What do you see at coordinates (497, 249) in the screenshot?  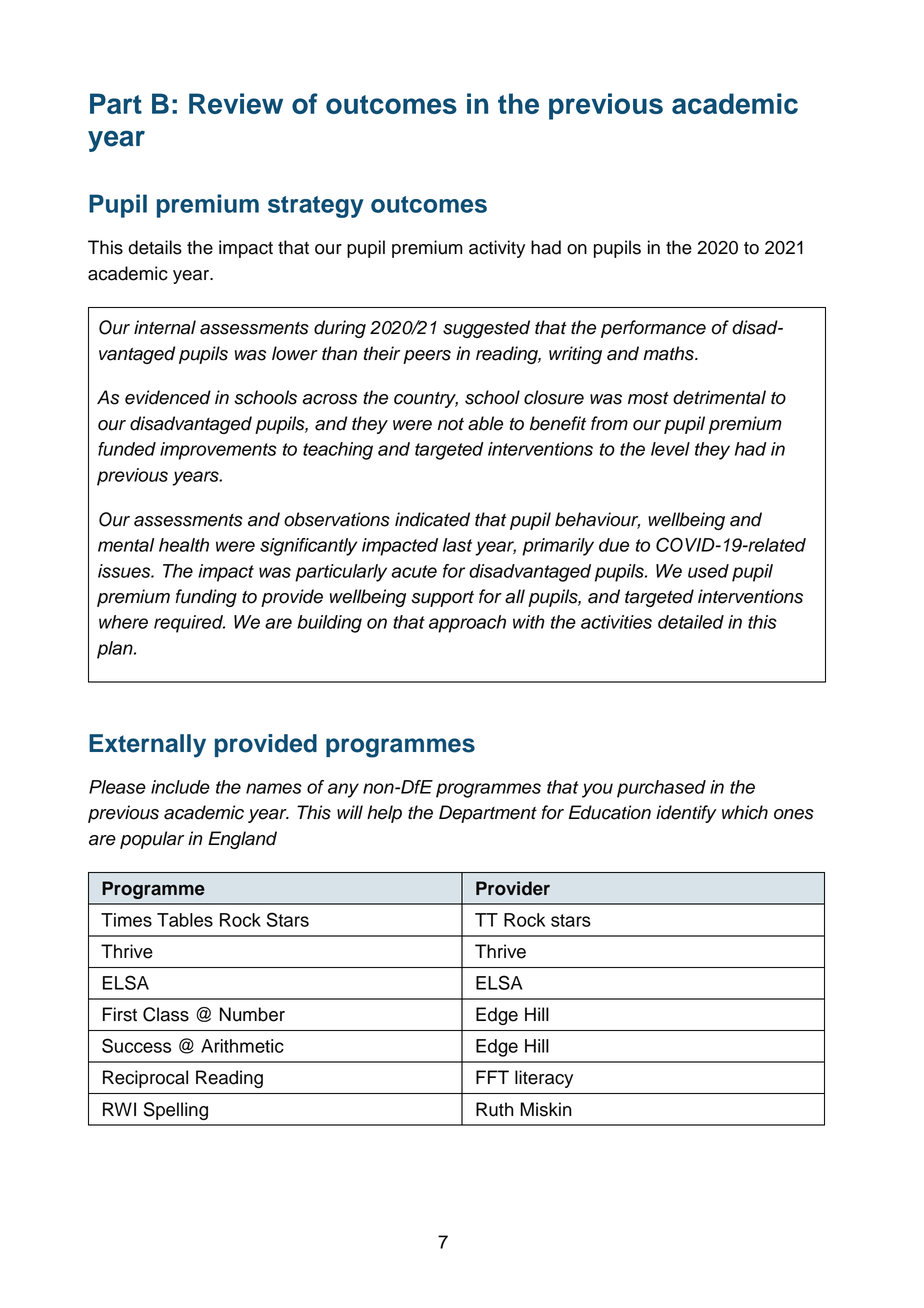 I see `activity` at bounding box center [497, 249].
